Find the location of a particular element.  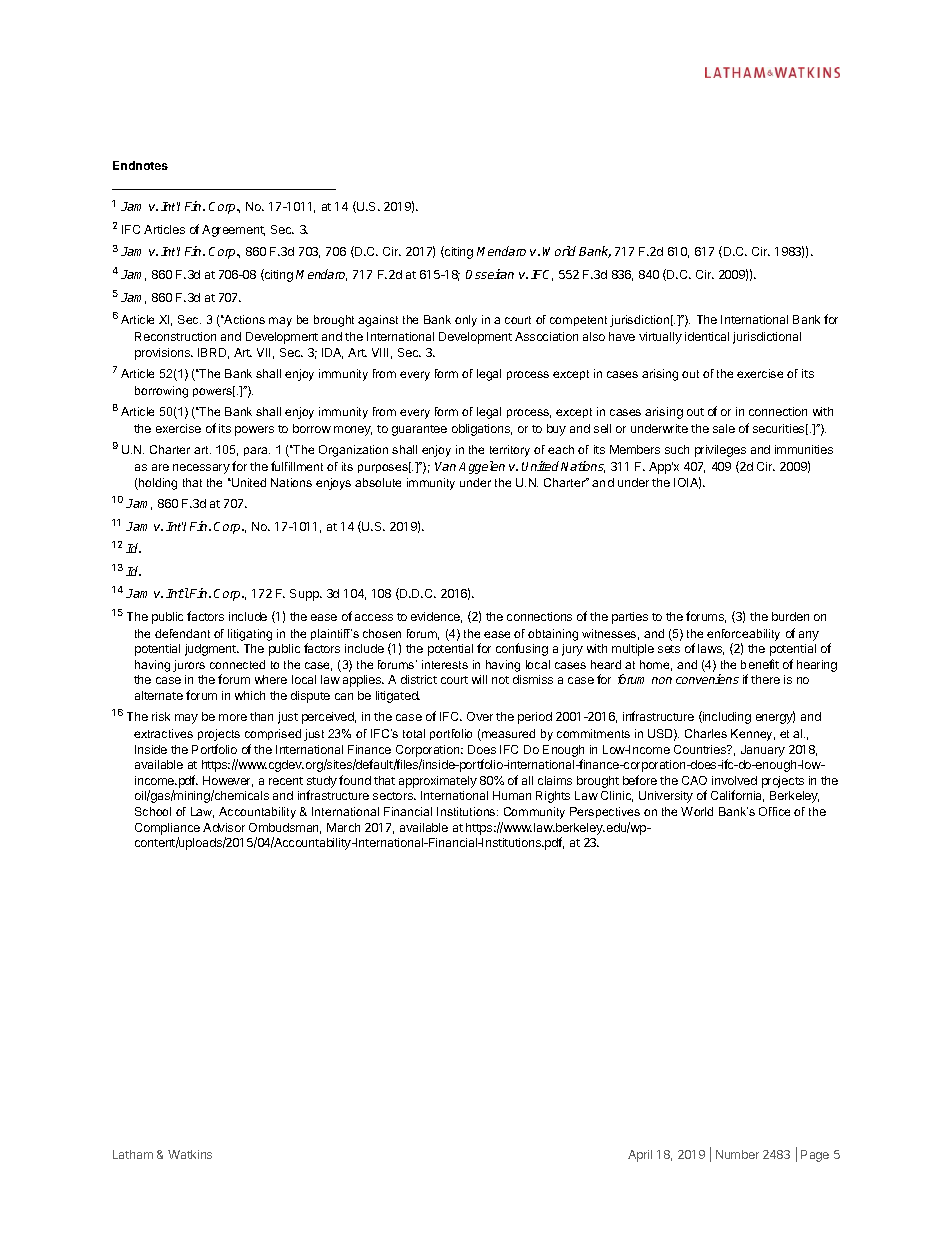

April is located at coordinates (640, 1156).
